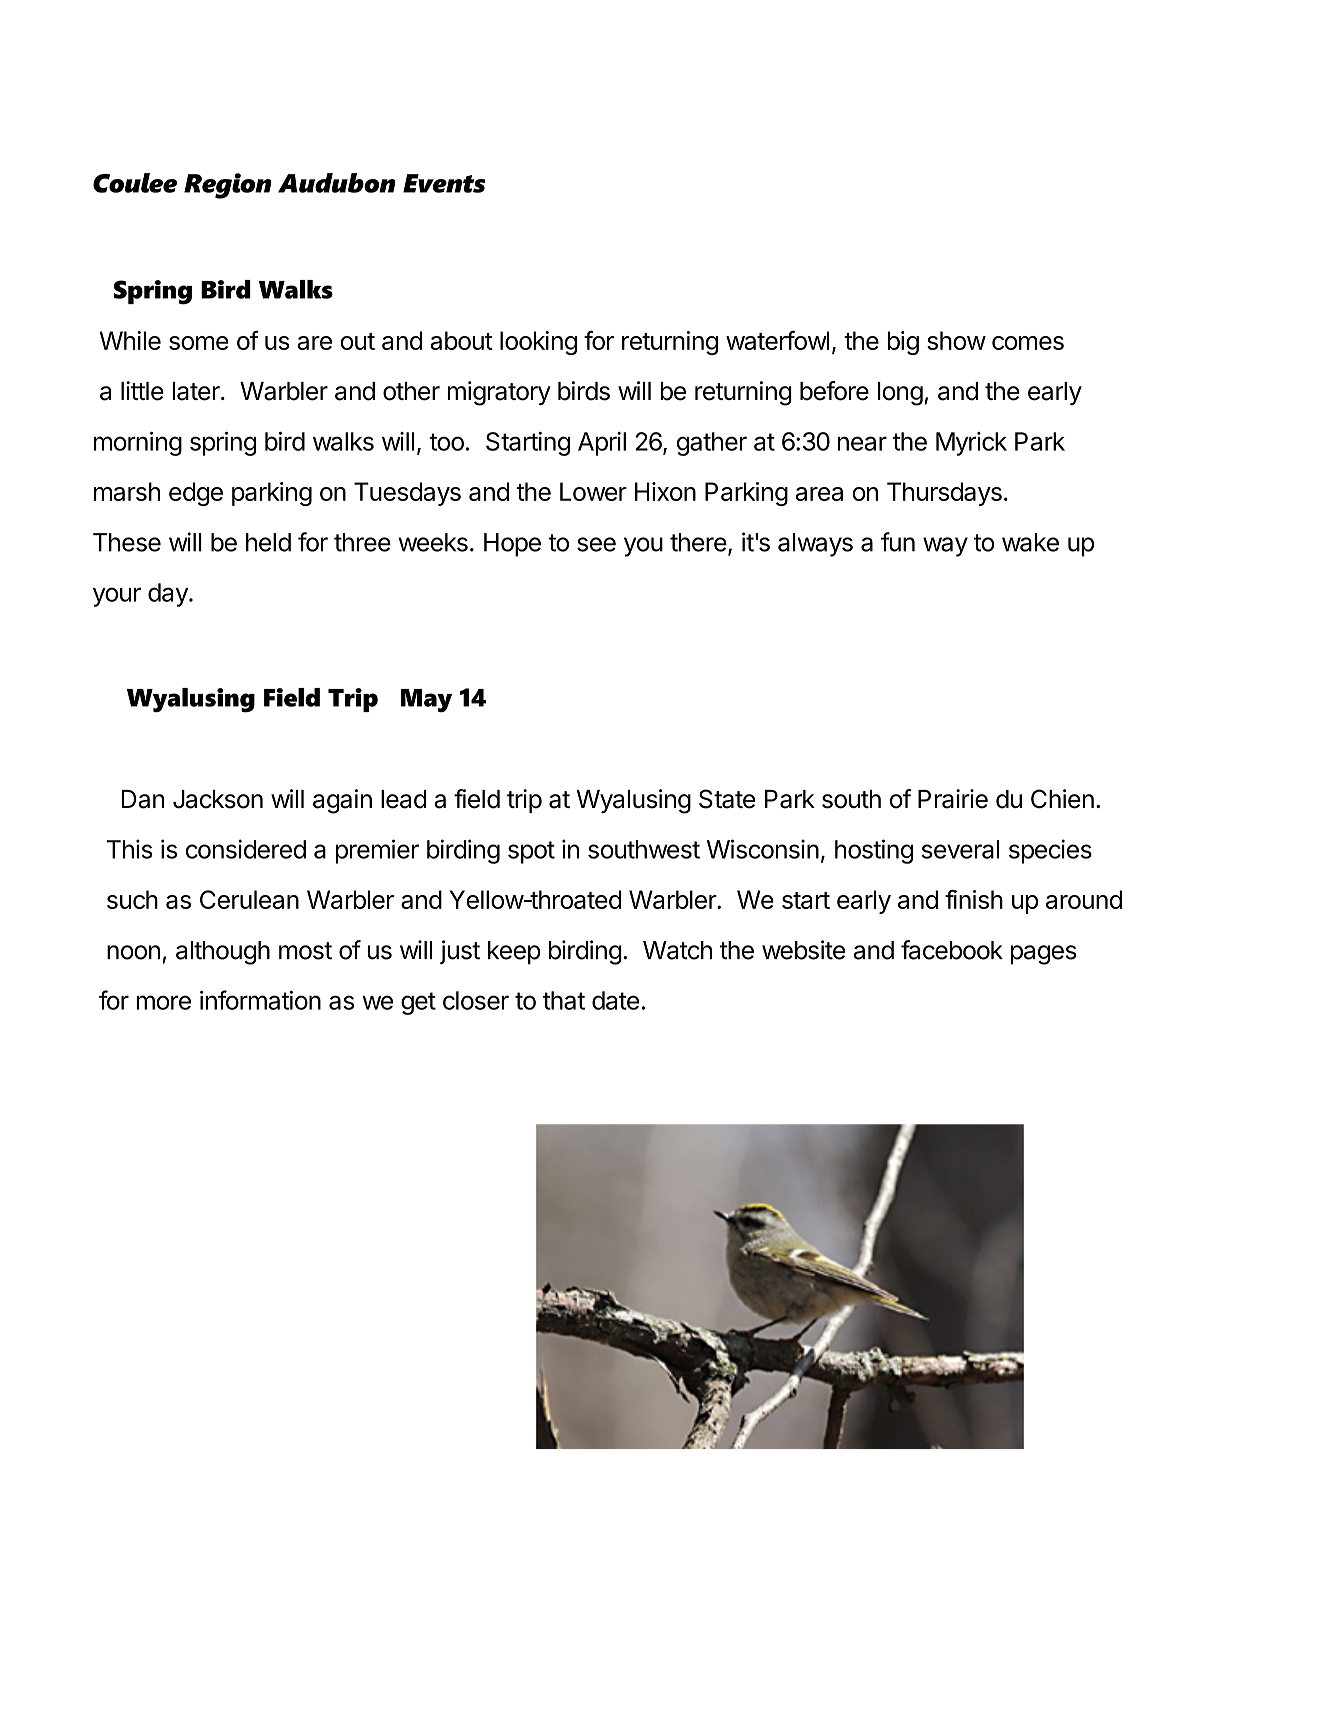  What do you see at coordinates (953, 799) in the page?
I see `Prairie` at bounding box center [953, 799].
